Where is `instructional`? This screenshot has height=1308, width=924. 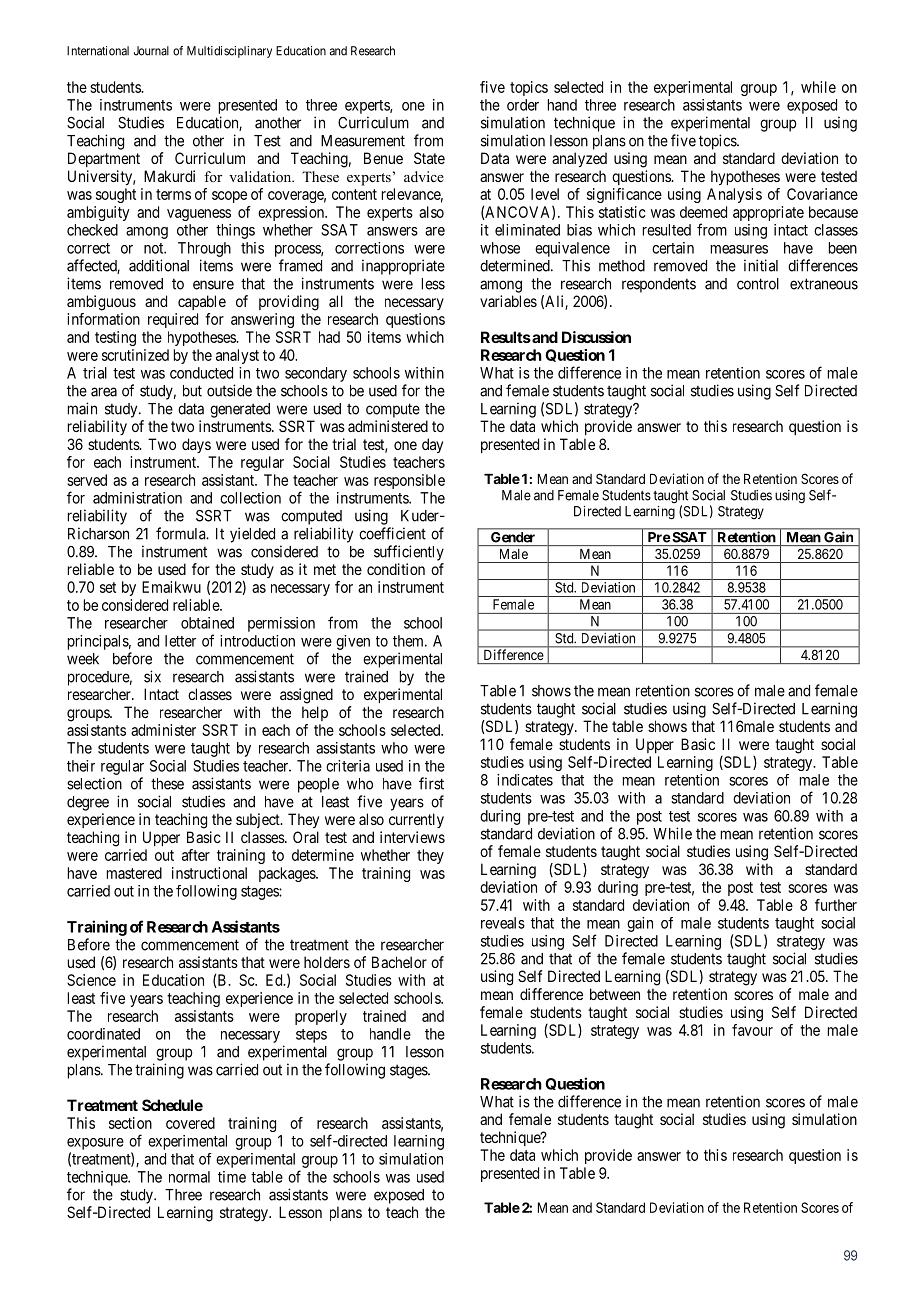 instructional is located at coordinates (209, 873).
